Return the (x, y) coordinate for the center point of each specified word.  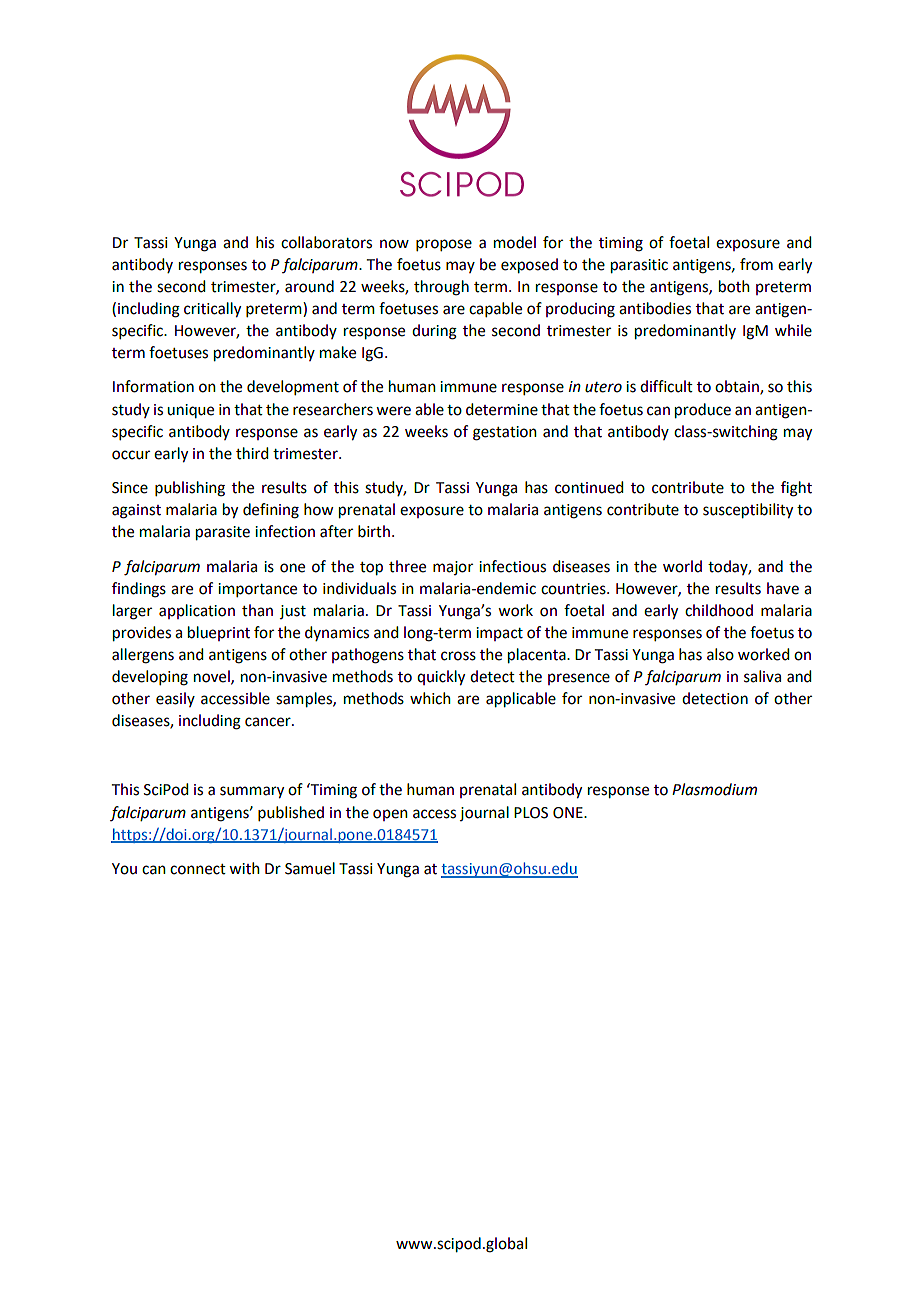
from (756, 264)
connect (198, 869)
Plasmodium (714, 789)
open (390, 815)
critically (212, 310)
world (682, 566)
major (453, 568)
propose (444, 245)
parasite (223, 533)
